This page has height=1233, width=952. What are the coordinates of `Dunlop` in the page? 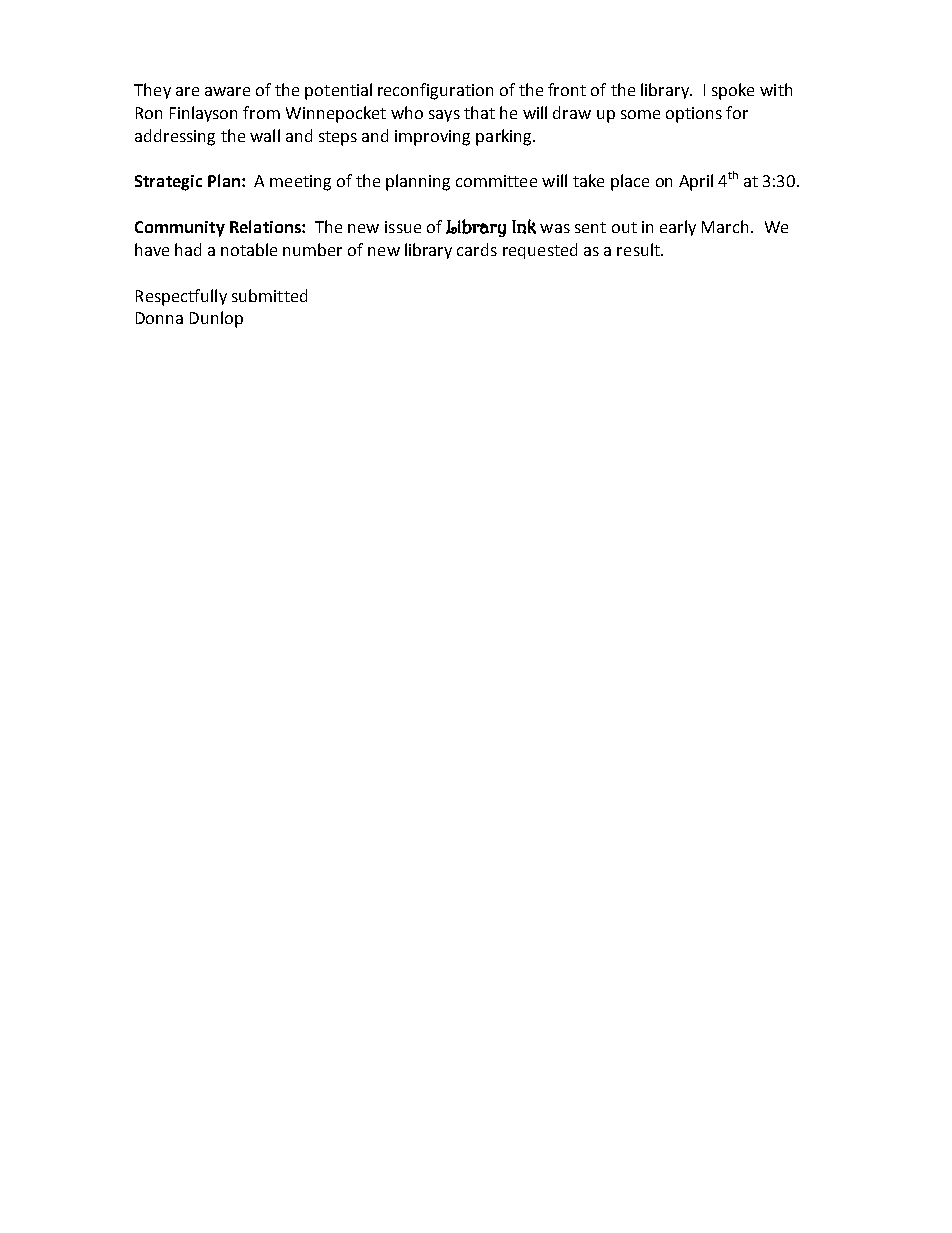 It's located at (216, 319).
